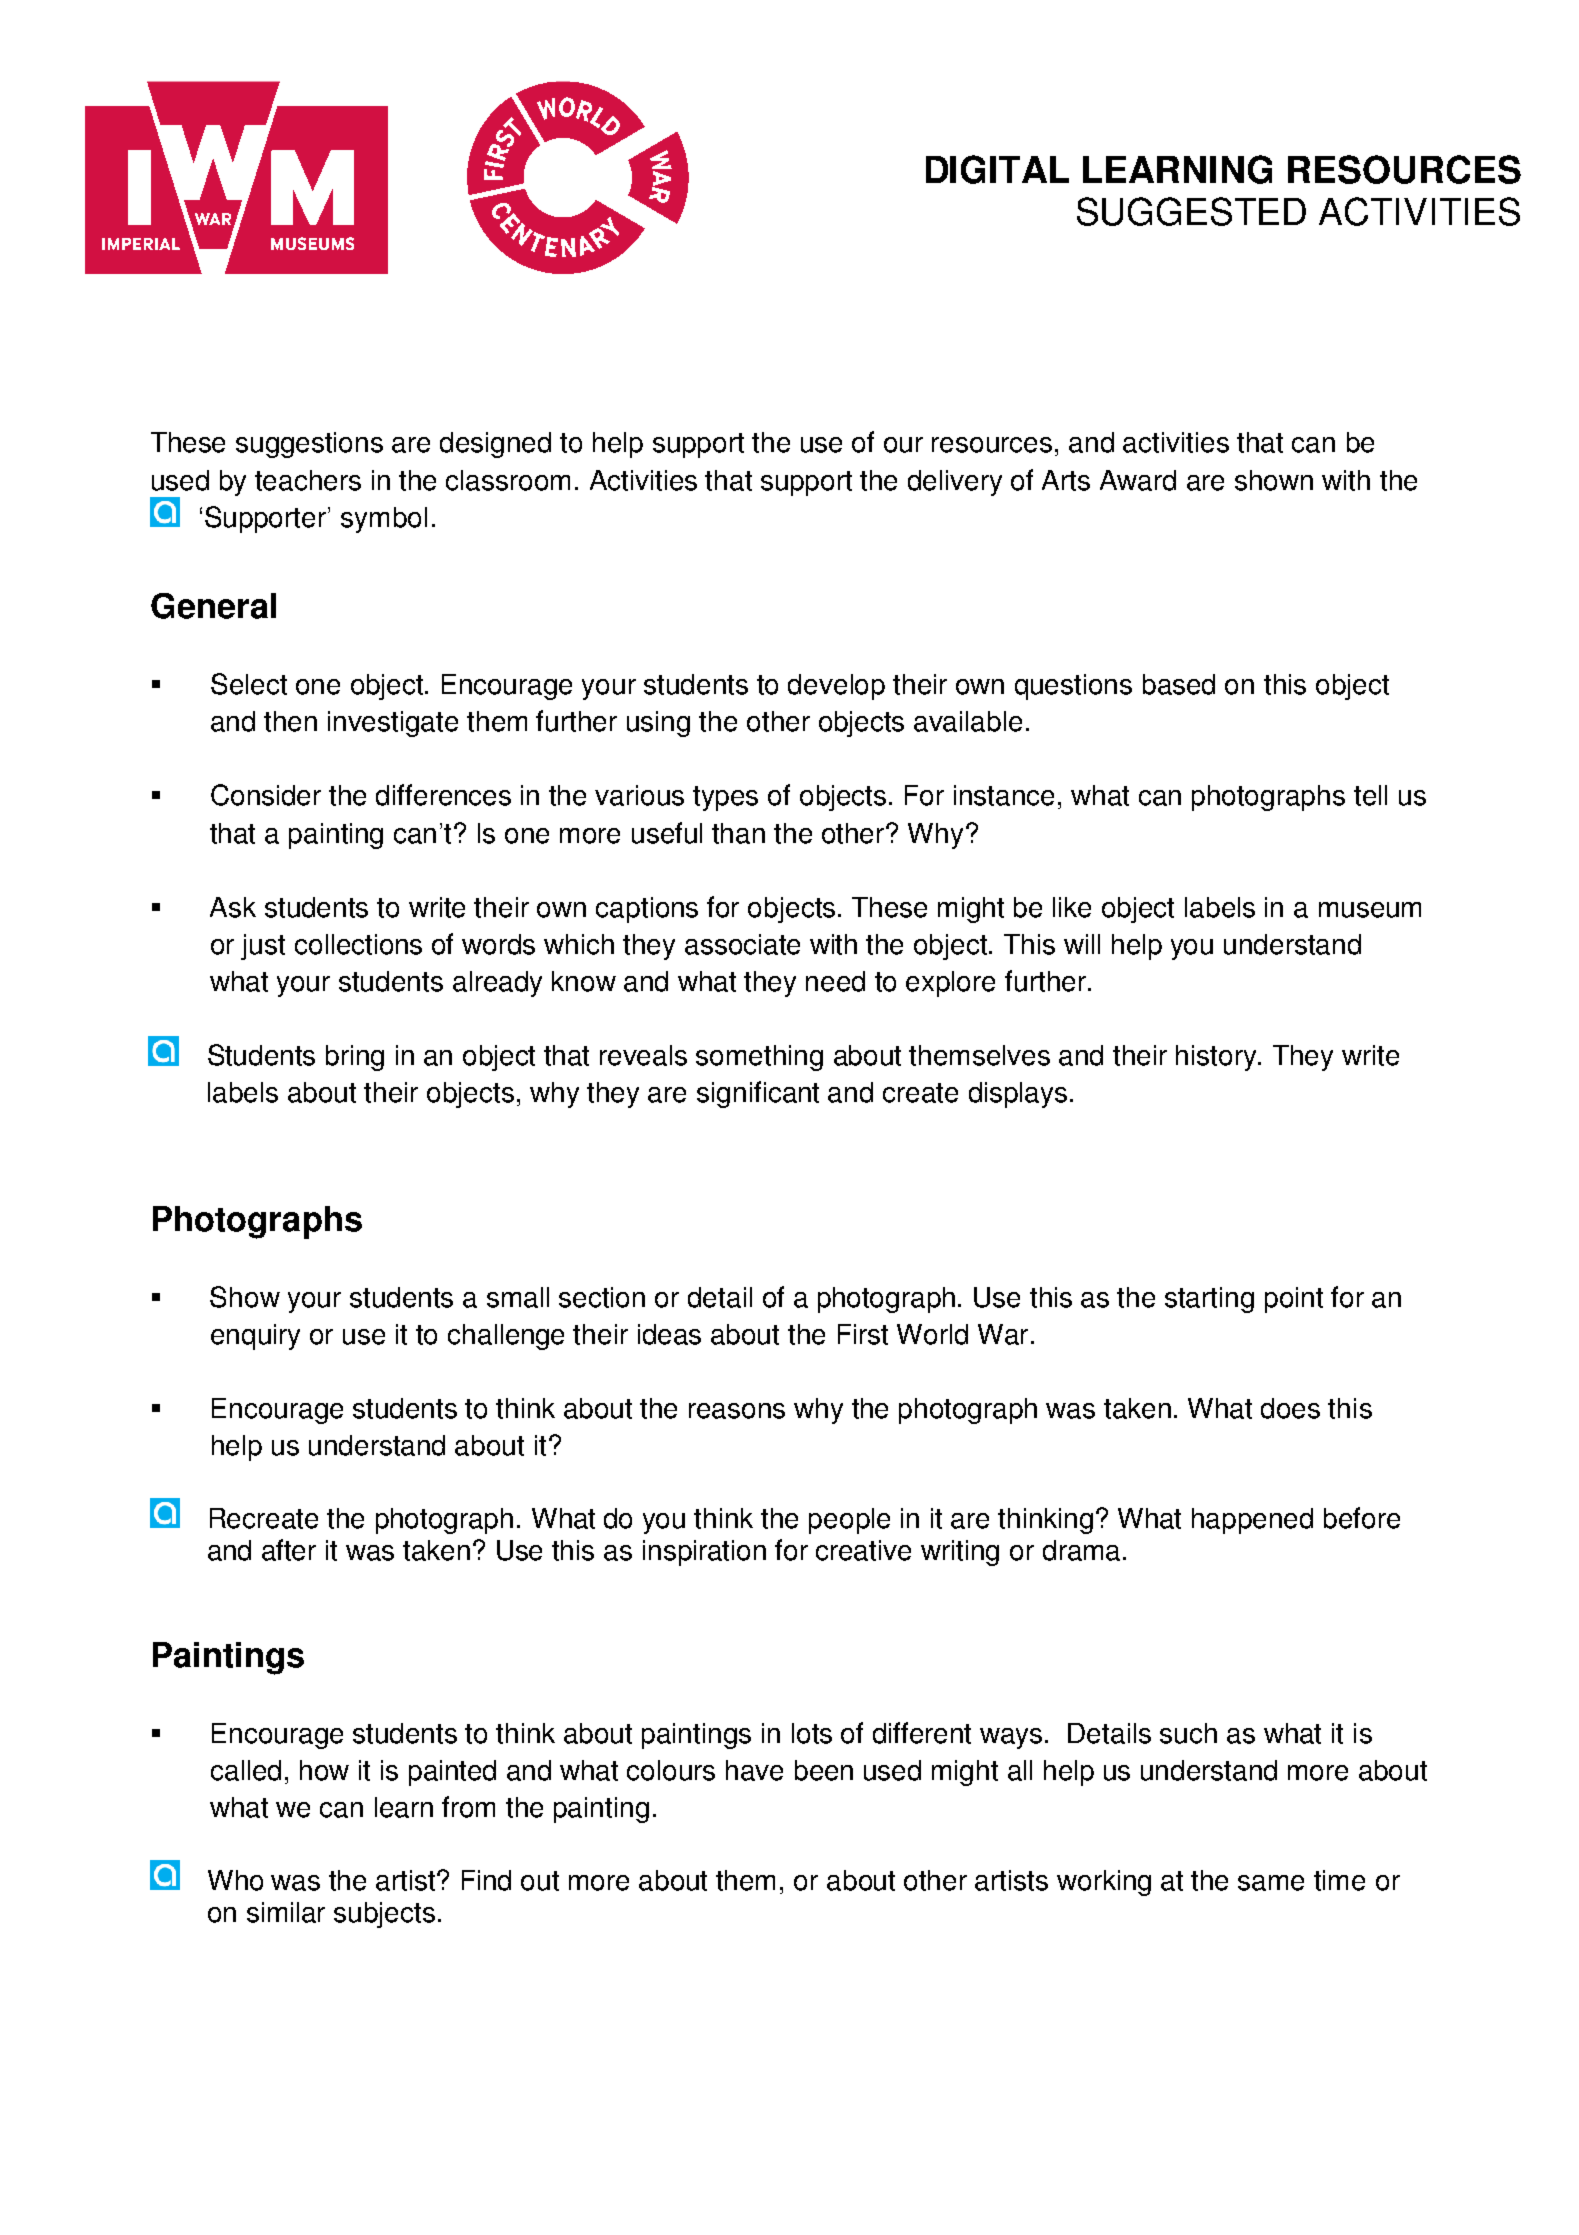  What do you see at coordinates (1217, 1058) in the screenshot?
I see `history` at bounding box center [1217, 1058].
